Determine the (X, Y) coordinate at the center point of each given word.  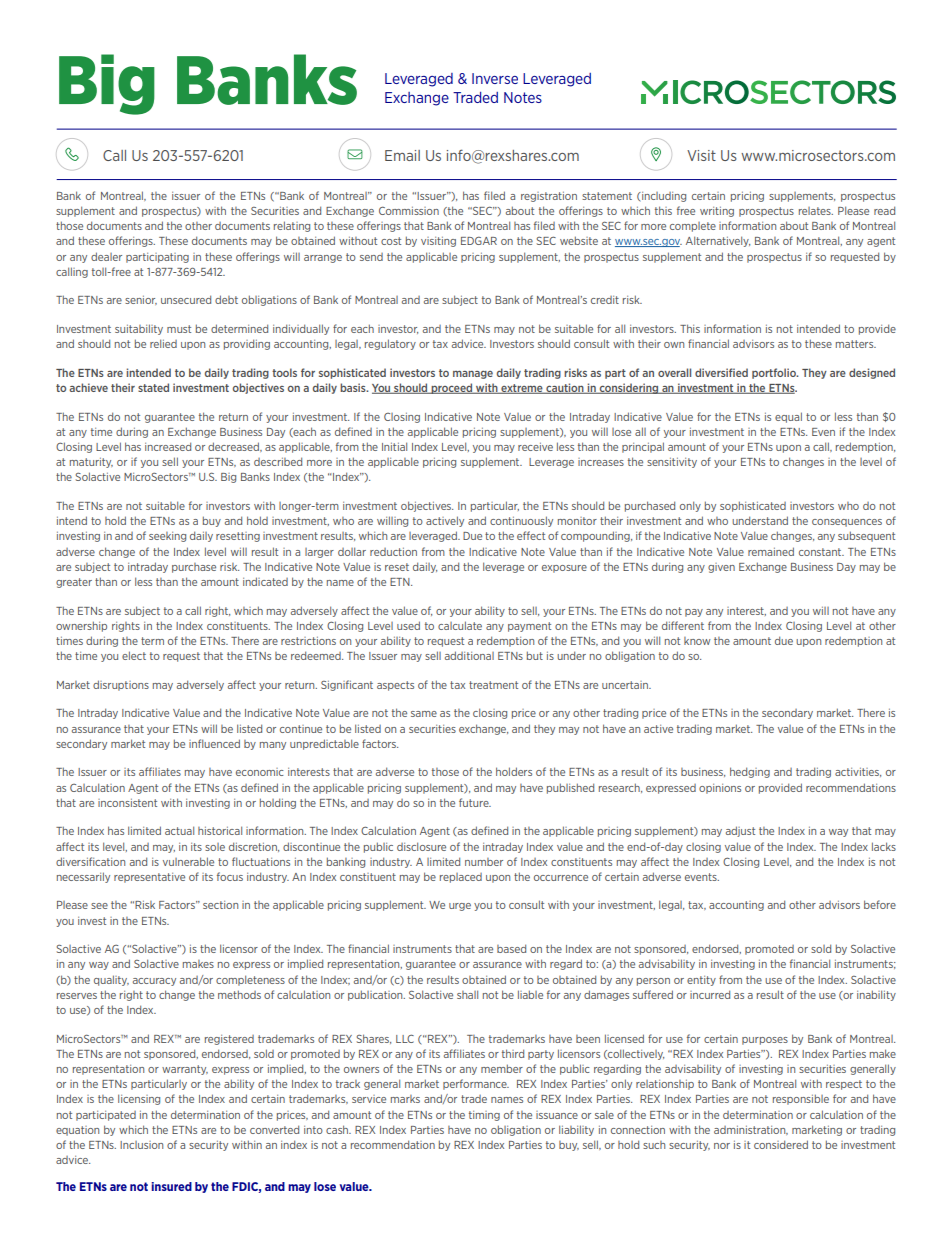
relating (292, 226)
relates (816, 211)
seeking (167, 537)
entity (701, 981)
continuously (521, 521)
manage (473, 374)
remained (771, 551)
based (511, 948)
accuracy (154, 982)
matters (856, 344)
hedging (750, 772)
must (179, 329)
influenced (214, 743)
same (424, 714)
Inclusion (141, 1145)
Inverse (495, 78)
